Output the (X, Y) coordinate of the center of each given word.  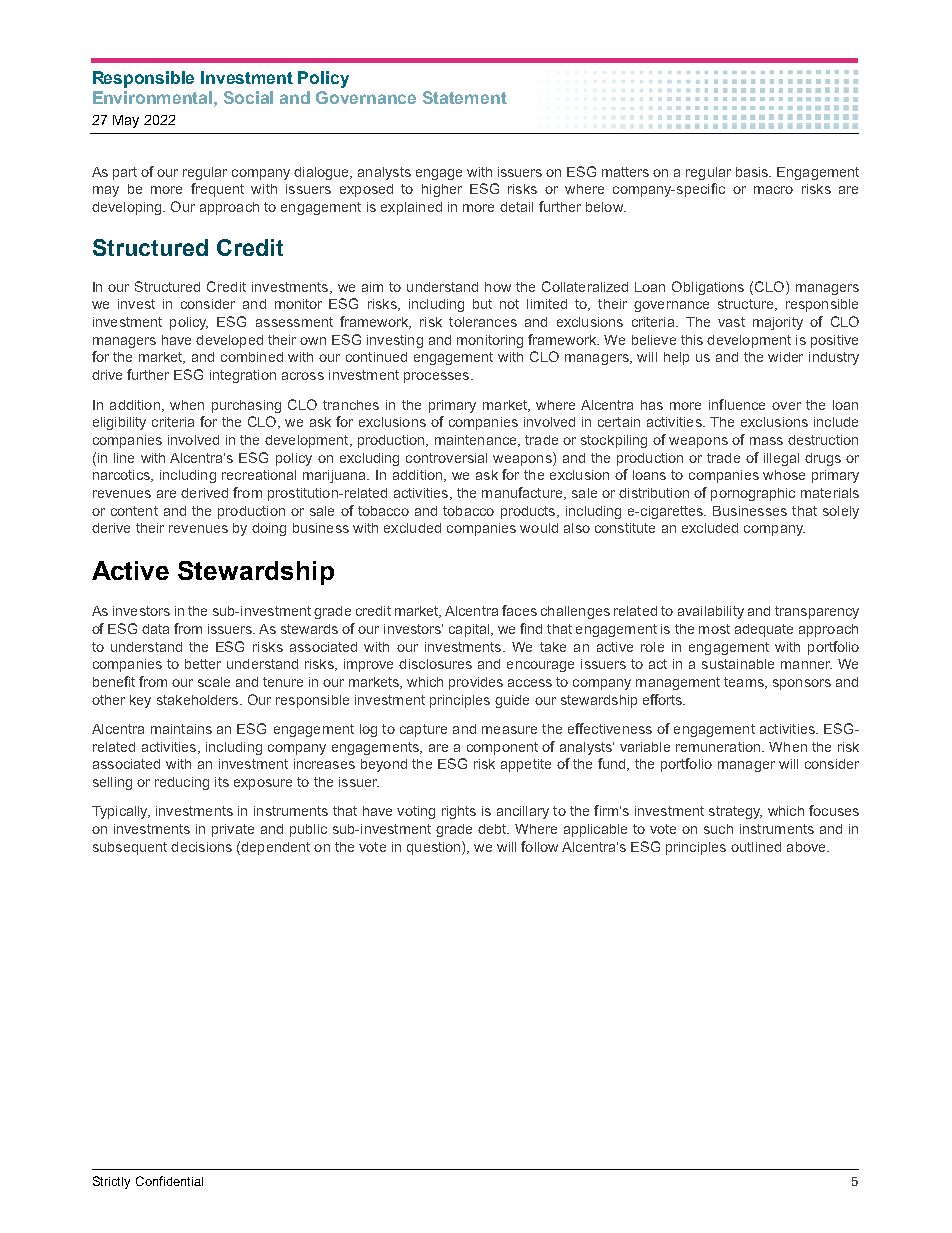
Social (248, 97)
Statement (465, 97)
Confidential (169, 1181)
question (435, 848)
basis (753, 172)
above (807, 847)
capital (470, 630)
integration (243, 376)
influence (737, 404)
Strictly (111, 1182)
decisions (201, 847)
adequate (764, 630)
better (203, 664)
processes (438, 377)
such (718, 829)
